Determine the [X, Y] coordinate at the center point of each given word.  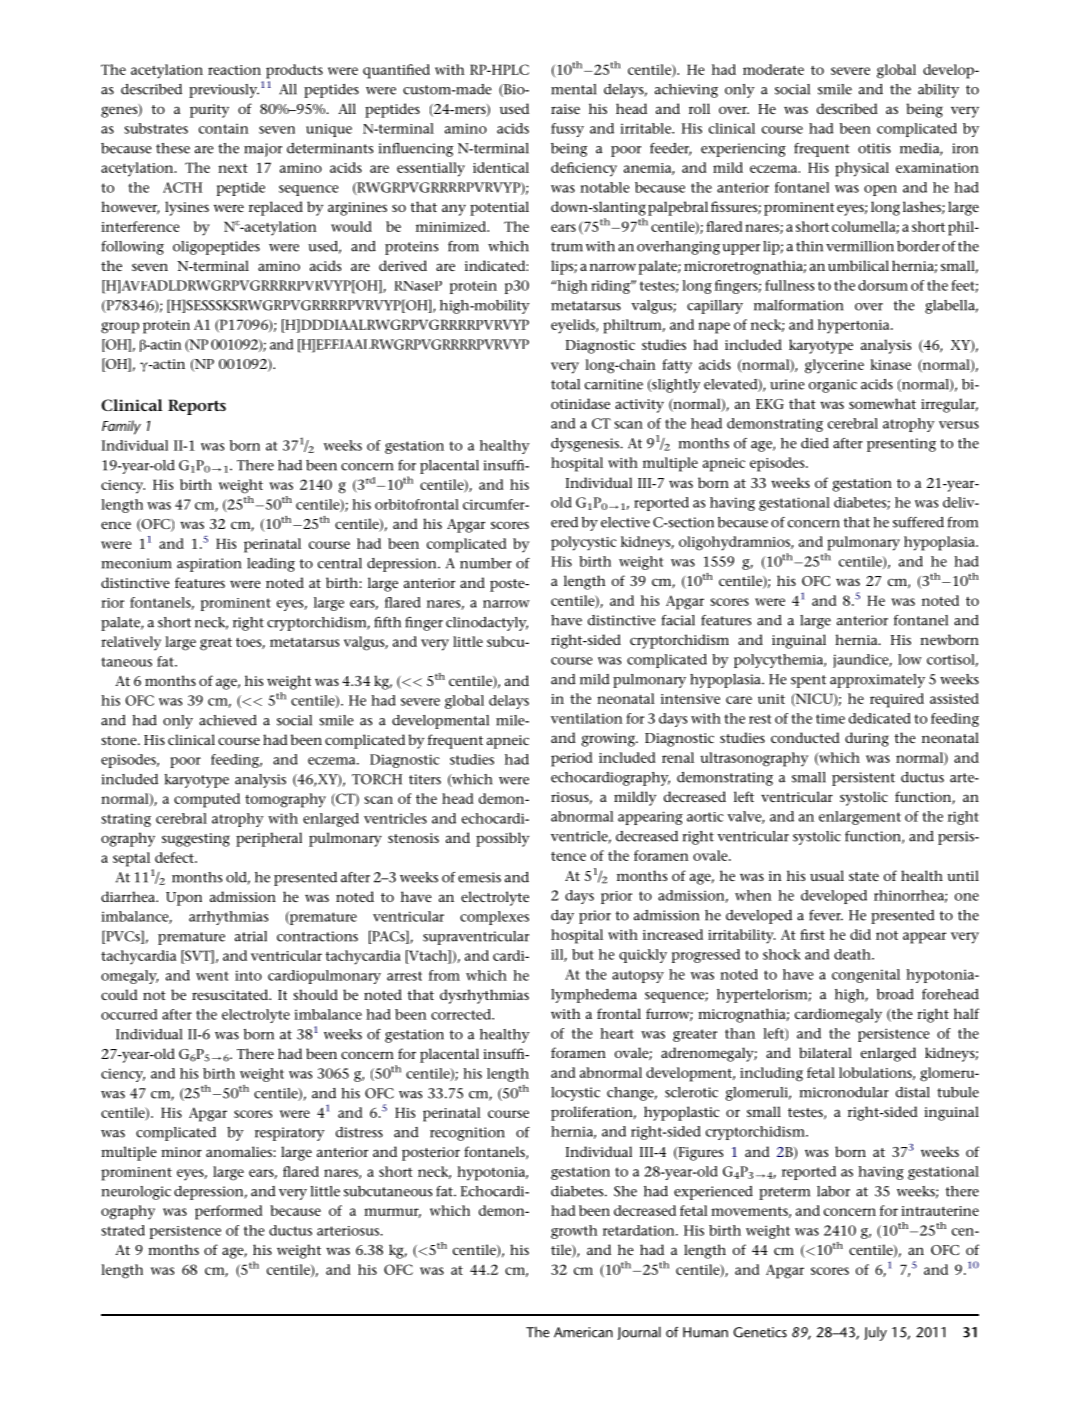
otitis [874, 148]
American [583, 1332]
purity [209, 111]
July [875, 1334]
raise [565, 109]
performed [229, 1212]
